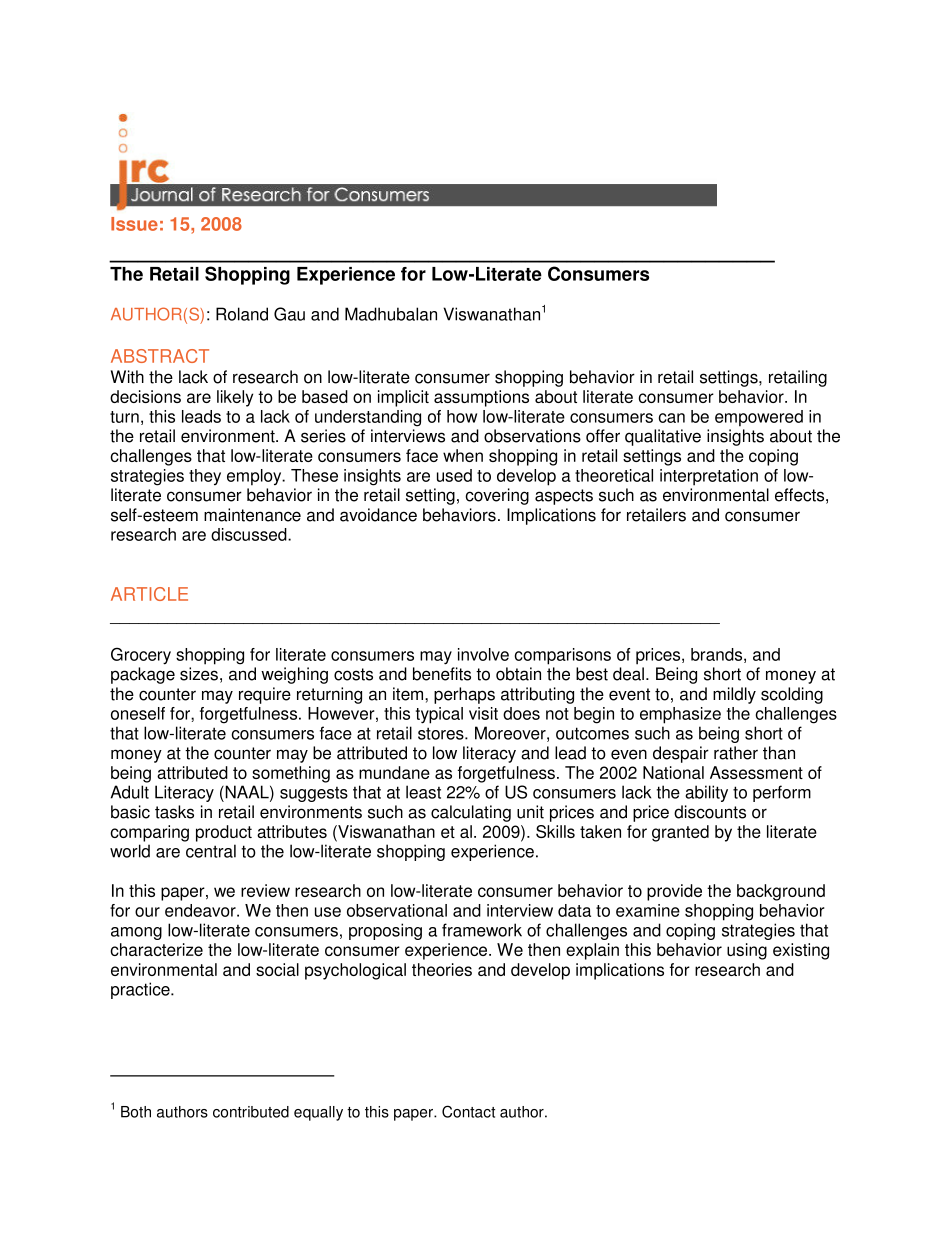 This screenshot has height=1233, width=952. I want to click on empowered, so click(759, 418).
